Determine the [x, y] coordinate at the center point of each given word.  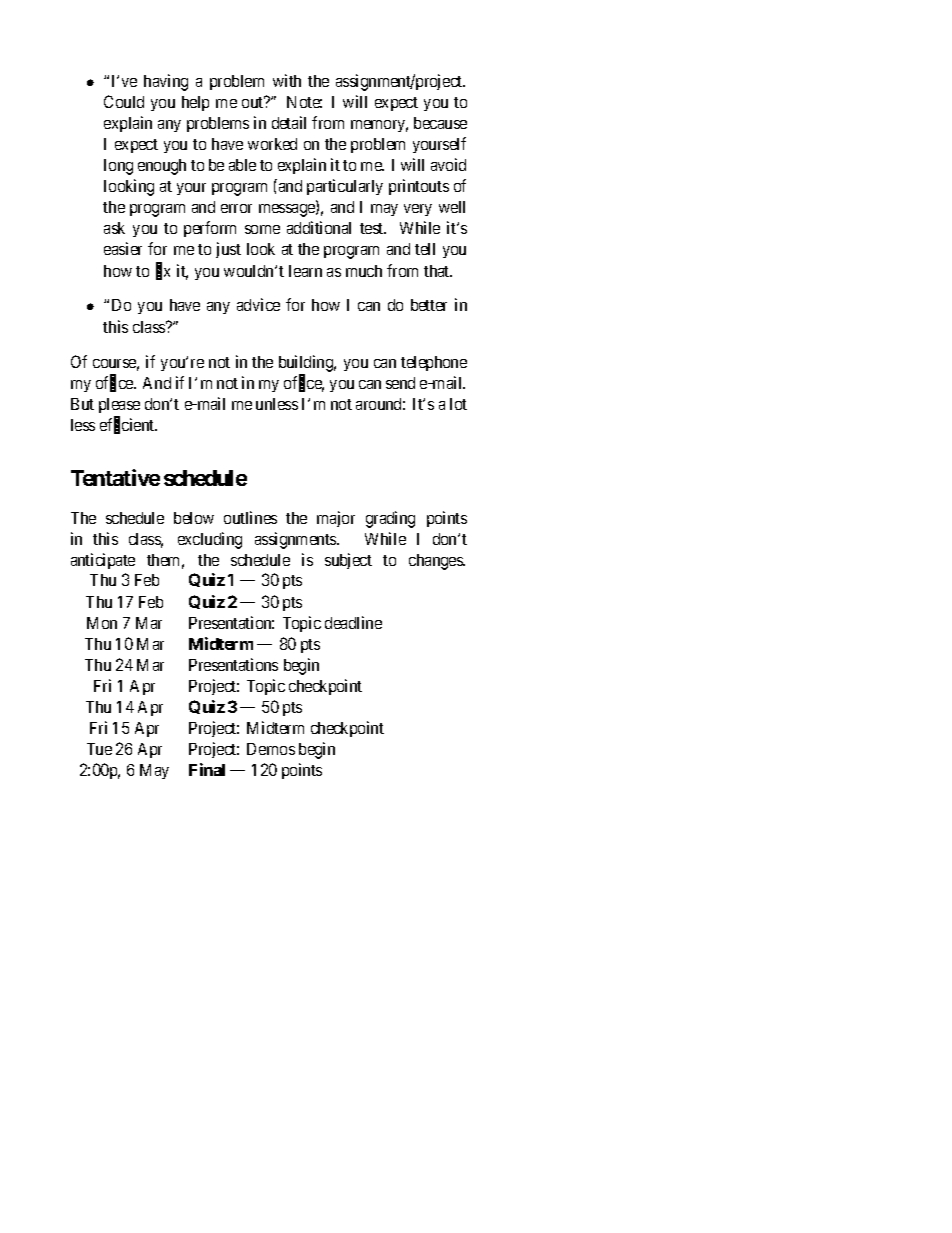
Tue [99, 749]
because [440, 123]
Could [124, 101]
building [307, 363]
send [400, 383]
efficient [128, 425]
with [287, 80]
